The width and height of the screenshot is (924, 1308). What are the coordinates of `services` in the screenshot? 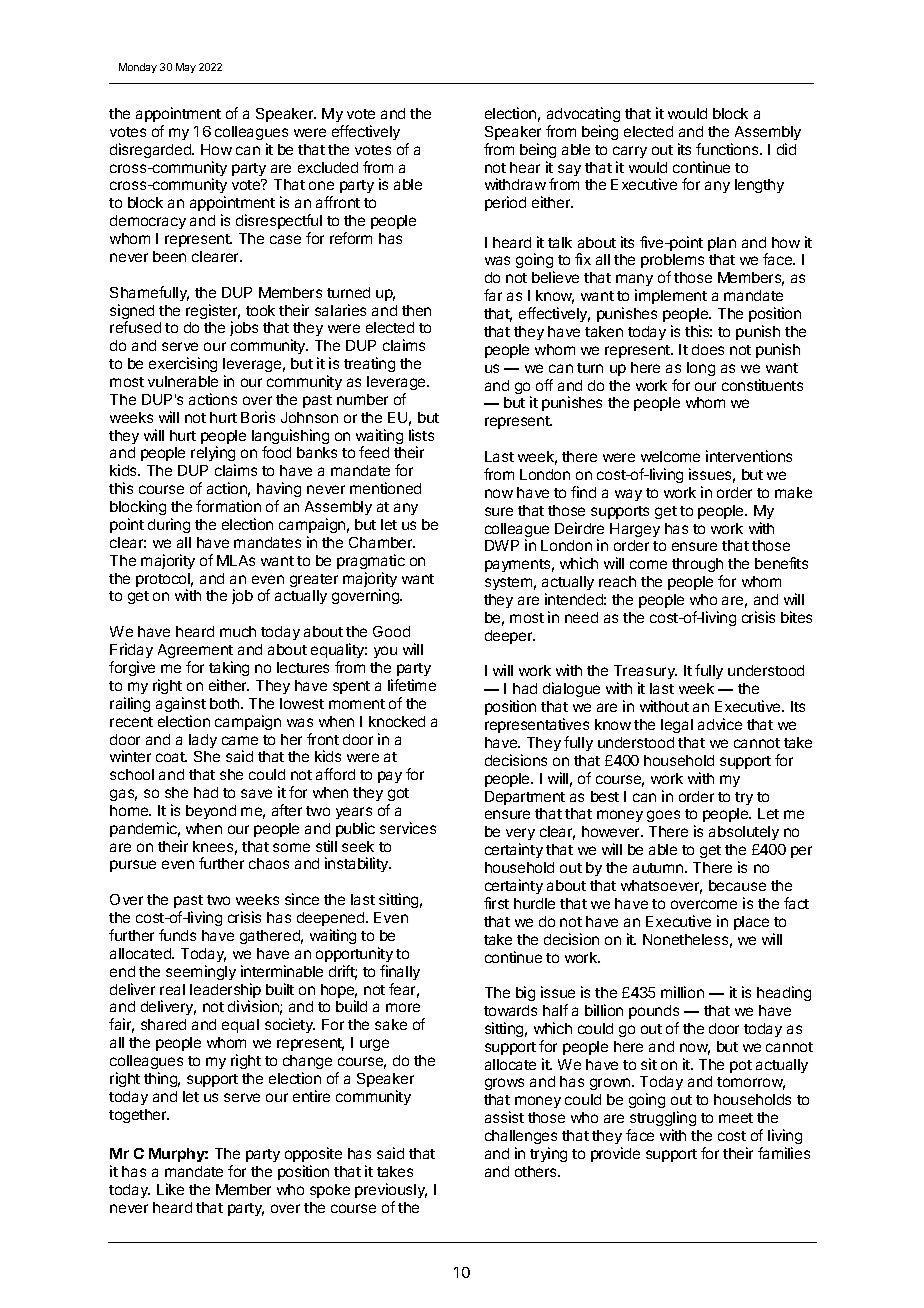 It's located at (408, 828).
